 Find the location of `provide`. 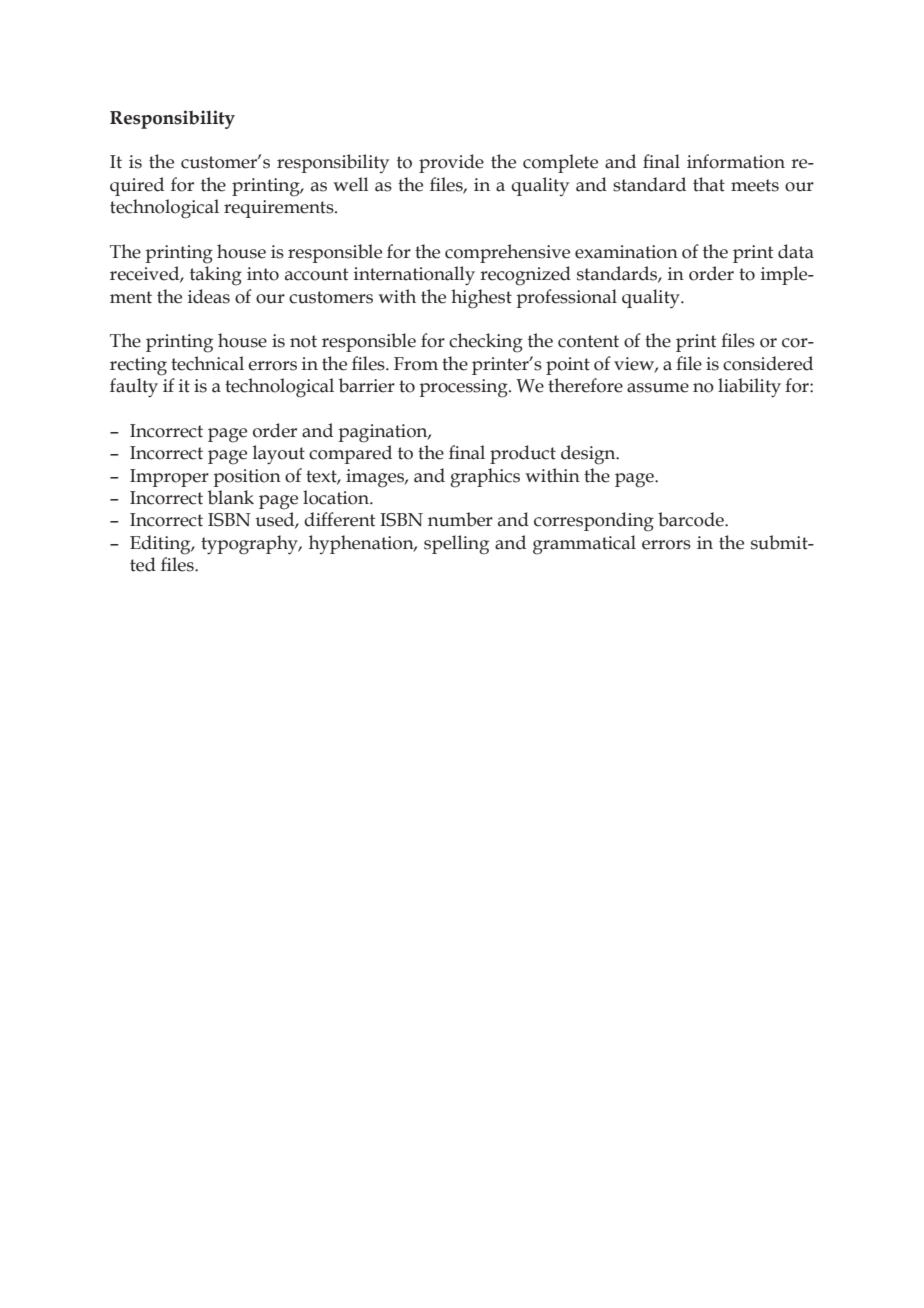

provide is located at coordinates (451, 163).
